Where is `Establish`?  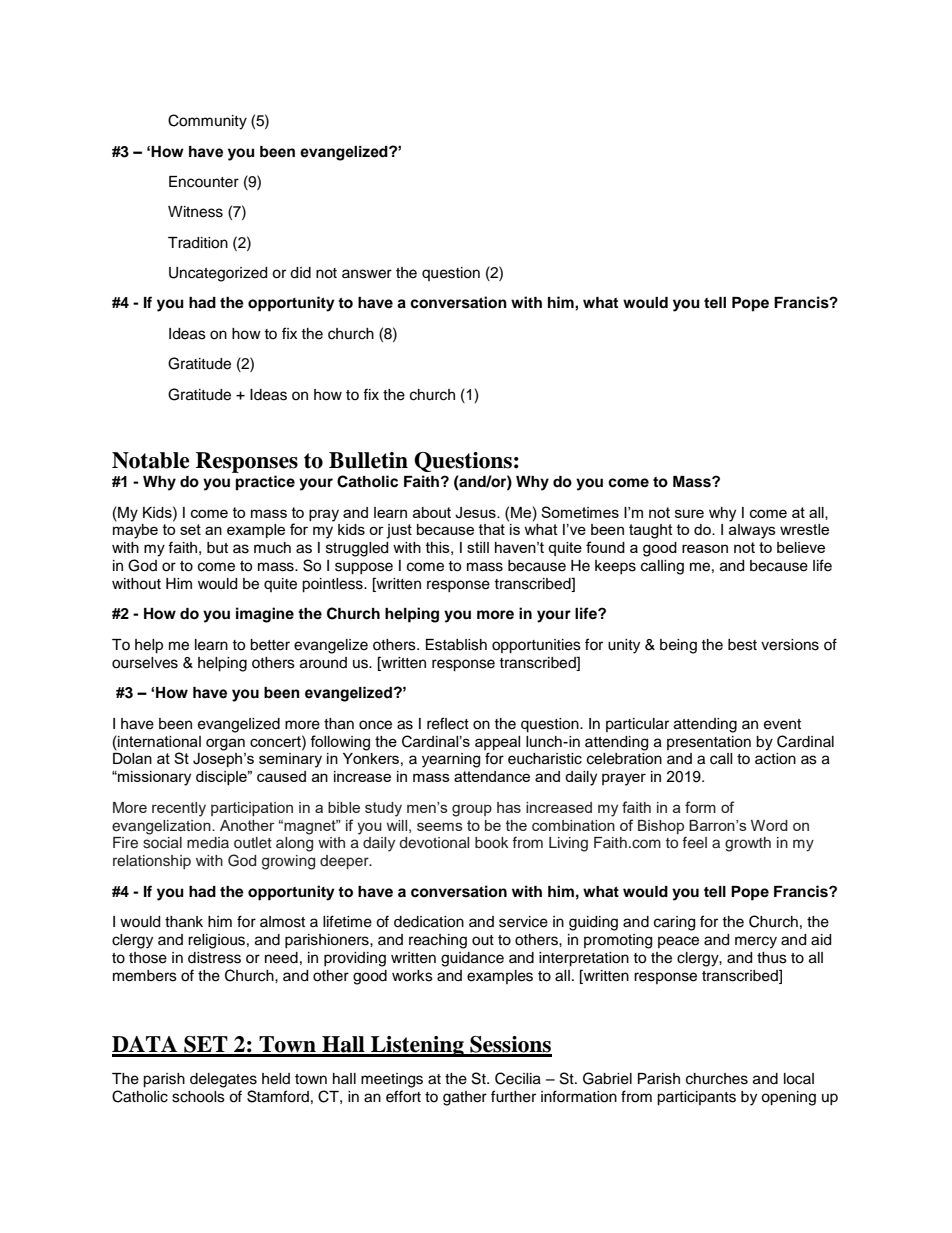 Establish is located at coordinates (456, 645).
